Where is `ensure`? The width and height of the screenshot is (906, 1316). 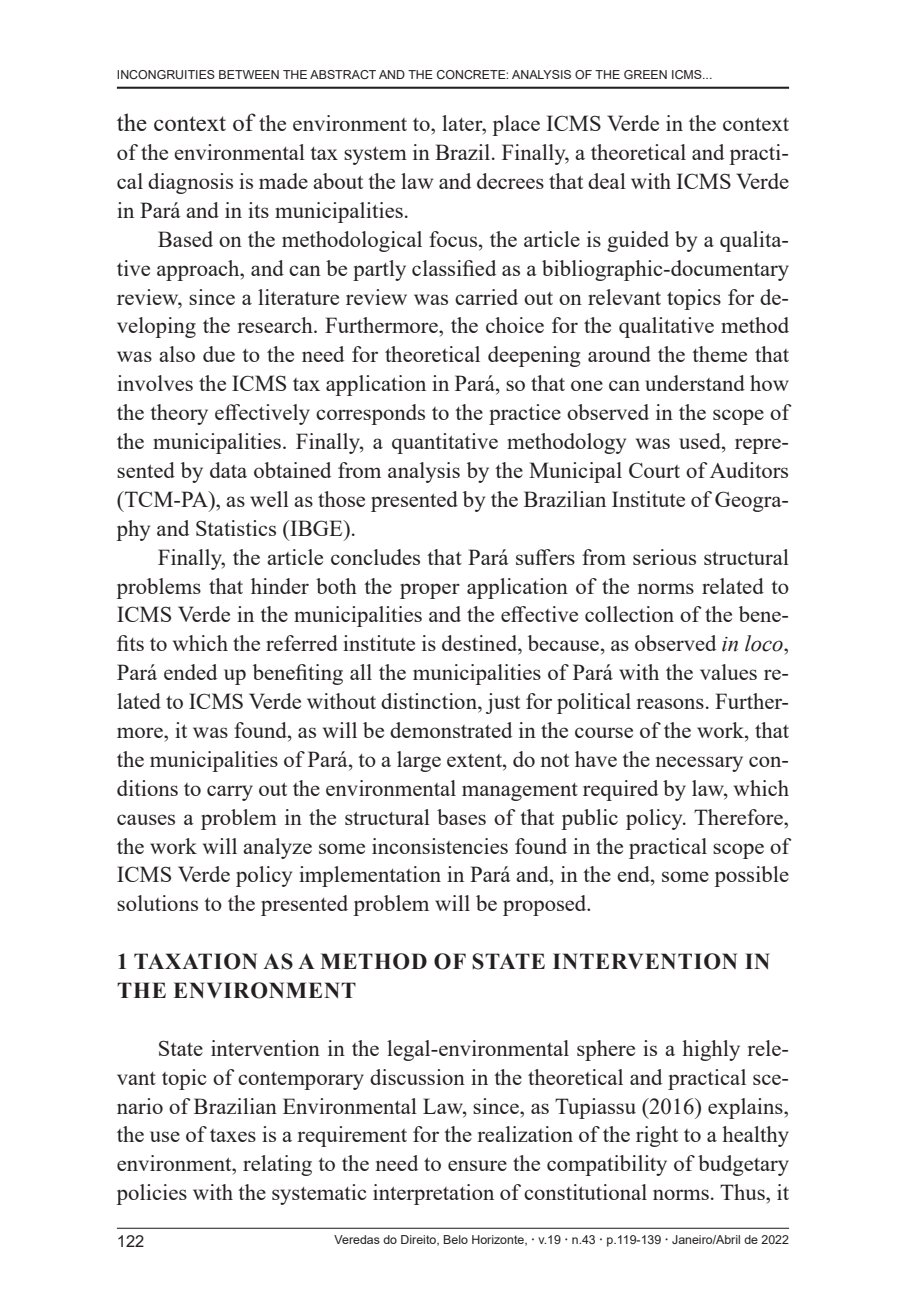 ensure is located at coordinates (477, 1165).
